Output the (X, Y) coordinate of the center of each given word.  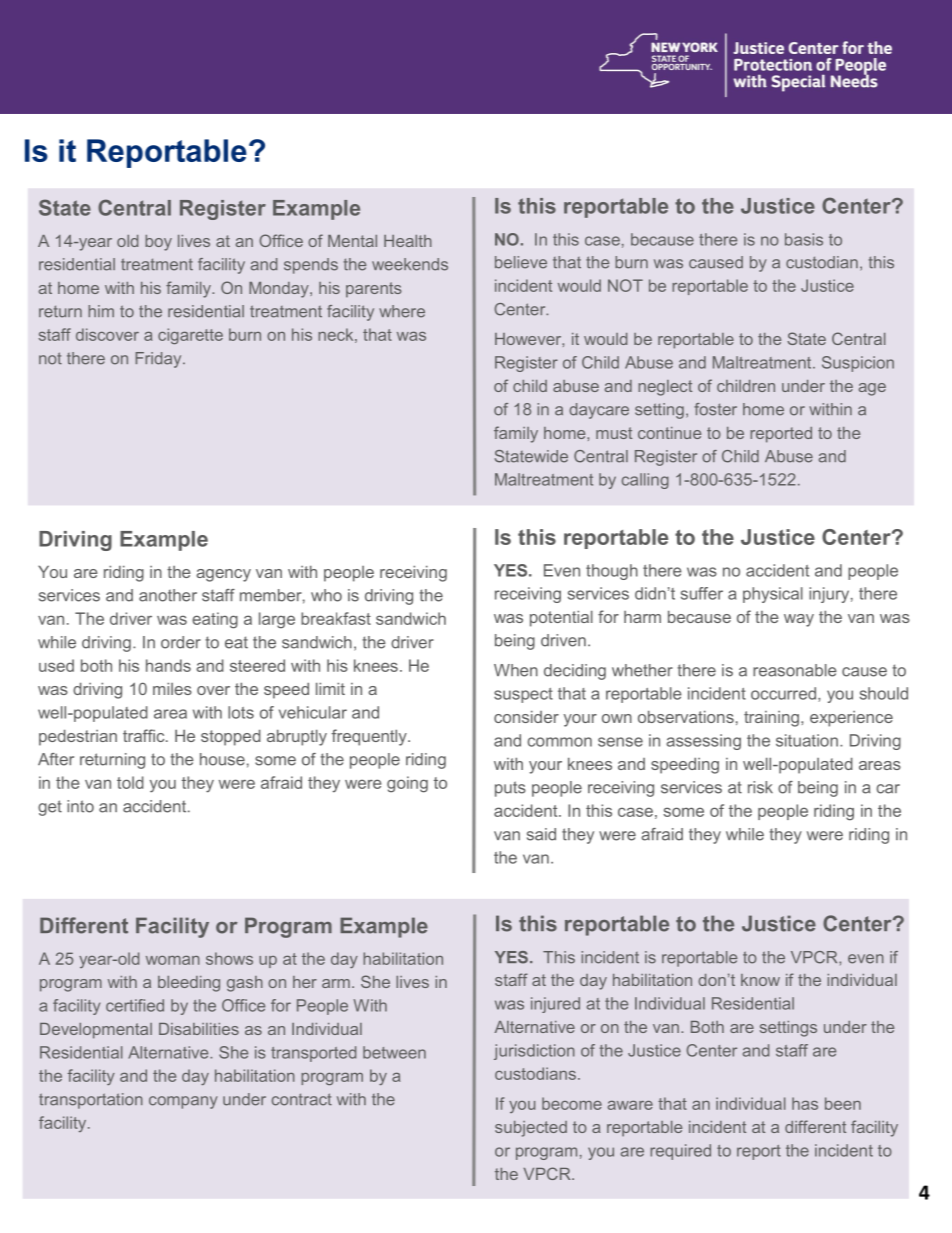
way (799, 620)
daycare (599, 411)
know (760, 980)
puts (510, 789)
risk (760, 787)
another (168, 595)
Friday (160, 360)
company (183, 1102)
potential (561, 618)
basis (804, 239)
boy (158, 243)
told (130, 782)
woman (173, 960)
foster (715, 409)
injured (555, 1005)
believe (521, 262)
